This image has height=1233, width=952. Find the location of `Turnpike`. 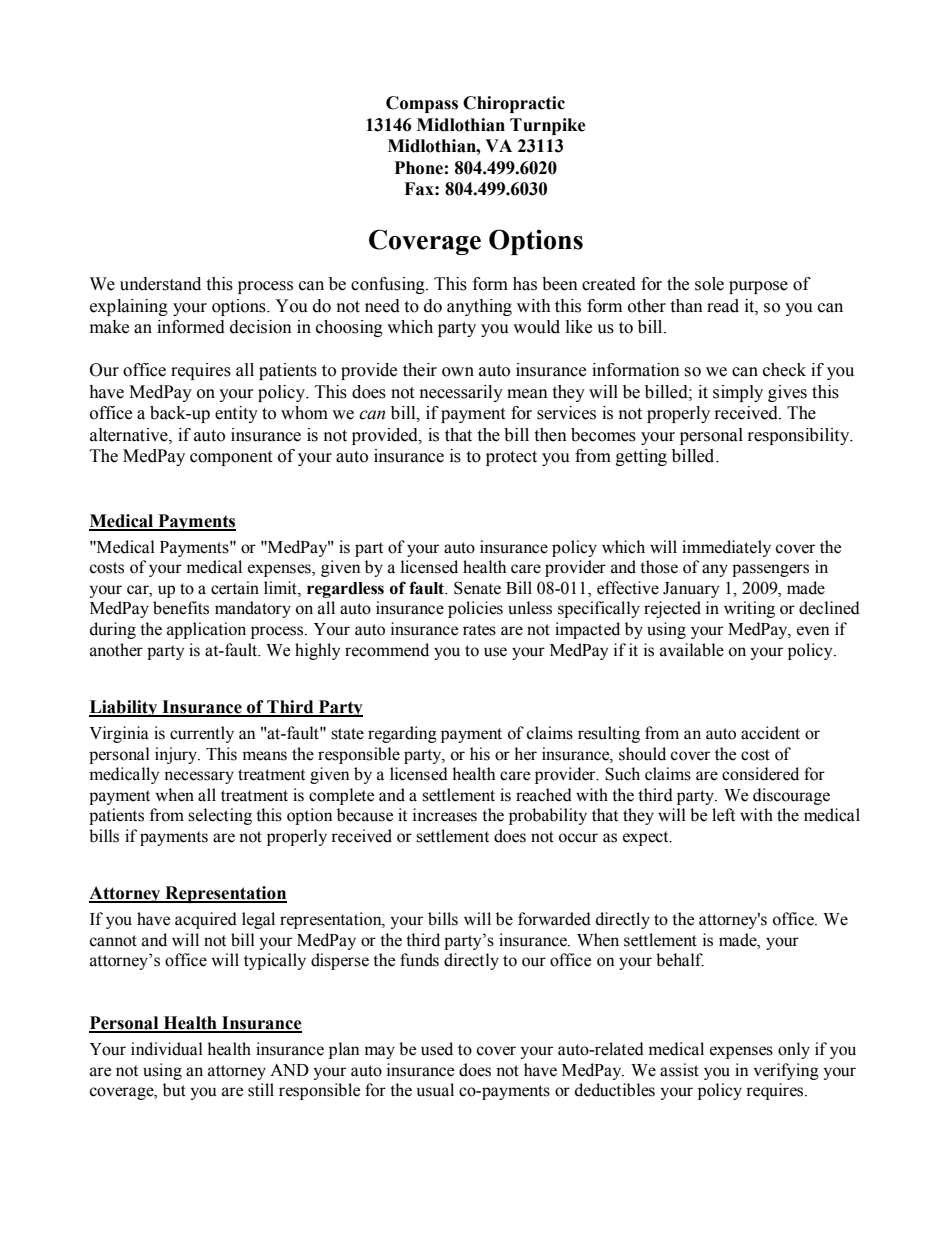

Turnpike is located at coordinates (548, 126).
